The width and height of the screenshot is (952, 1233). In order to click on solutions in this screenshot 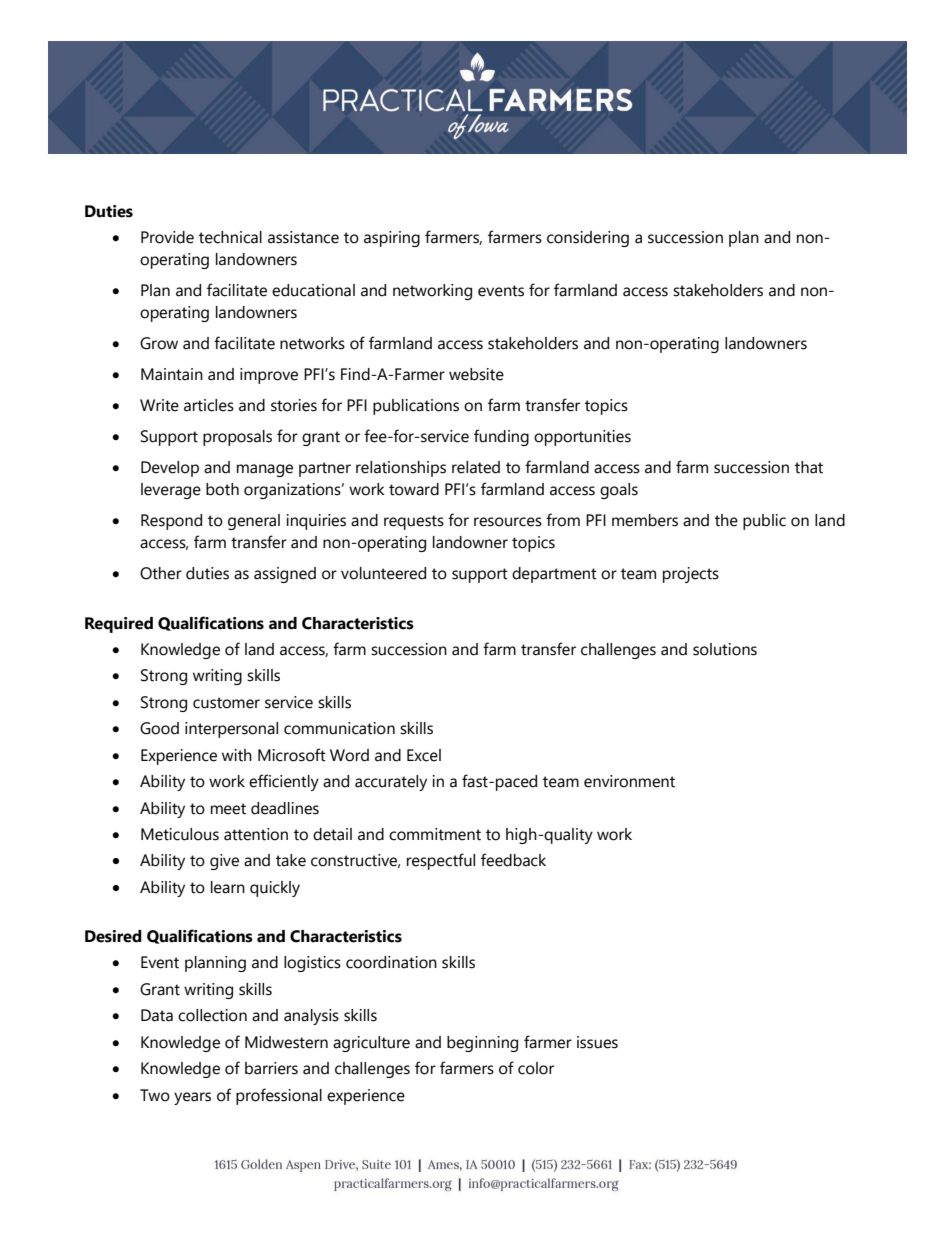, I will do `click(725, 649)`.
